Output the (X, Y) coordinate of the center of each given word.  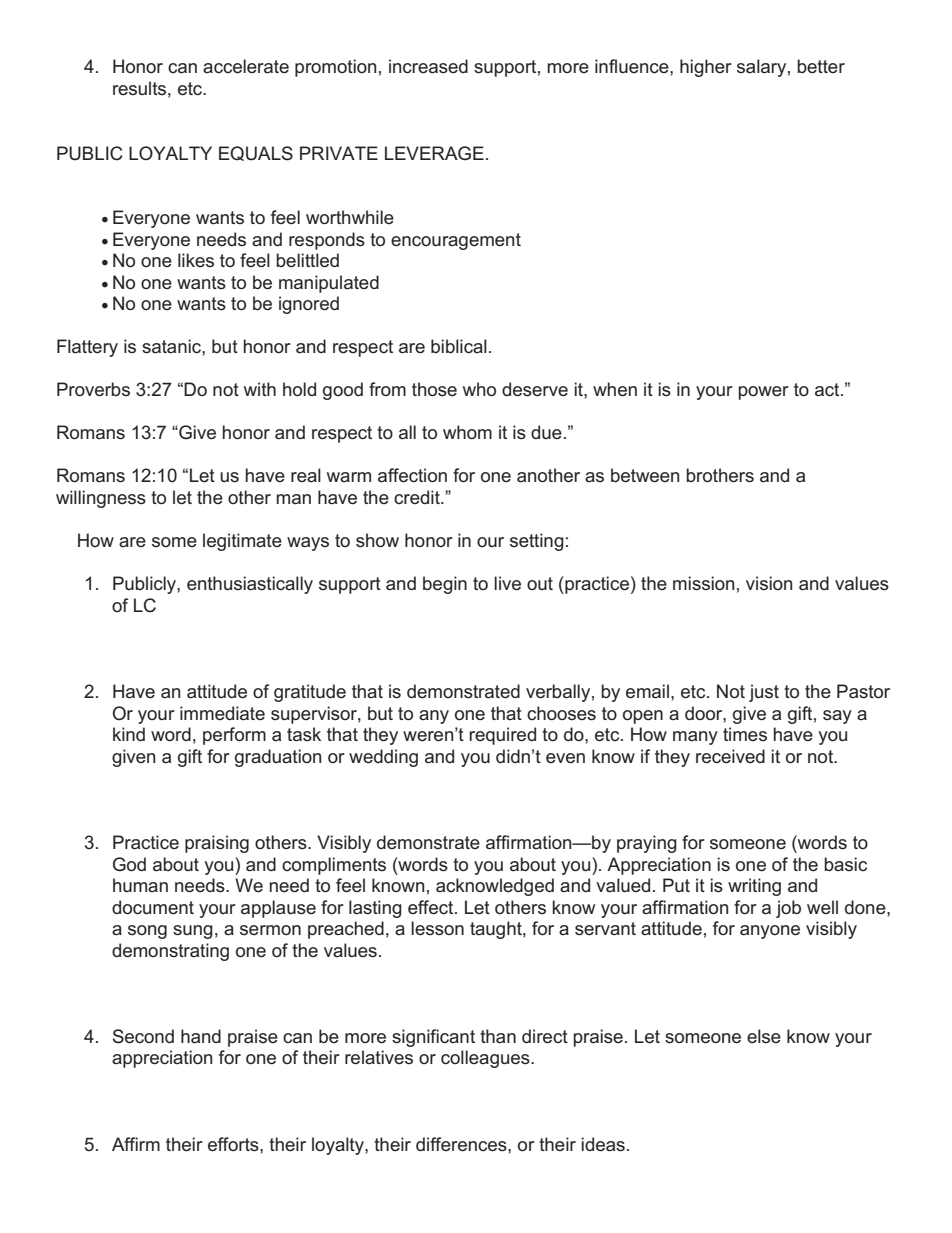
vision (769, 583)
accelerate (246, 66)
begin (445, 585)
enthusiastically (250, 585)
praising (217, 844)
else (764, 1036)
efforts (234, 1144)
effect (432, 907)
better (821, 66)
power (764, 393)
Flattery (87, 348)
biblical (459, 346)
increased (428, 66)
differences (462, 1144)
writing (754, 887)
